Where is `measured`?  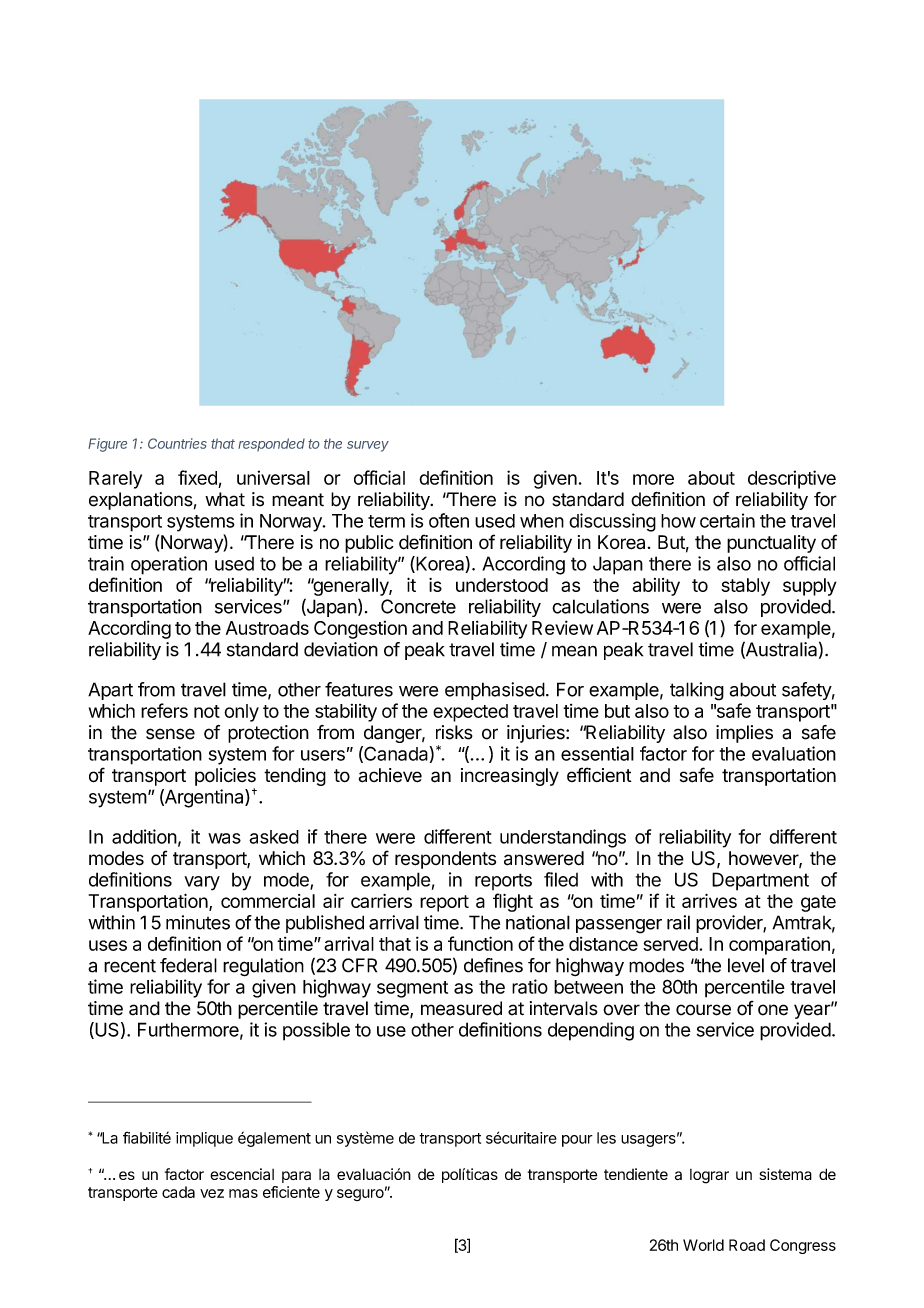
measured is located at coordinates (461, 1008).
